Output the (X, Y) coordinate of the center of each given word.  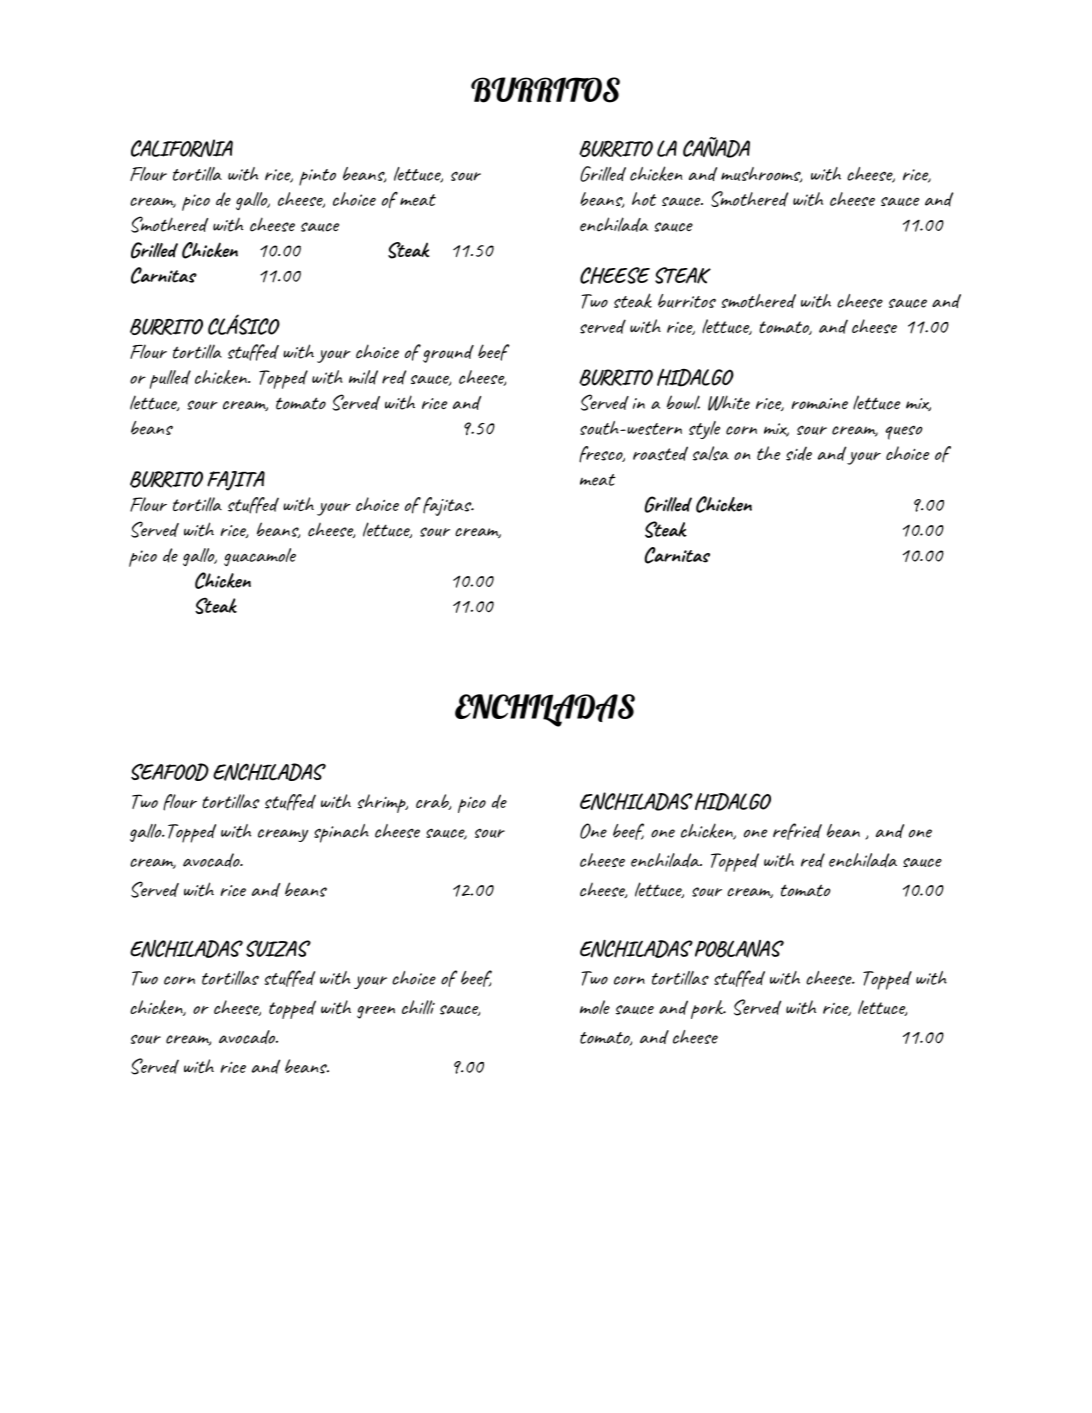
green (376, 1012)
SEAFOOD (170, 772)
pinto (317, 177)
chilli (418, 1007)
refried (797, 831)
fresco (602, 454)
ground (448, 354)
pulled (170, 379)
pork (708, 1009)
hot (644, 199)
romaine (820, 403)
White (729, 403)
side (799, 454)
